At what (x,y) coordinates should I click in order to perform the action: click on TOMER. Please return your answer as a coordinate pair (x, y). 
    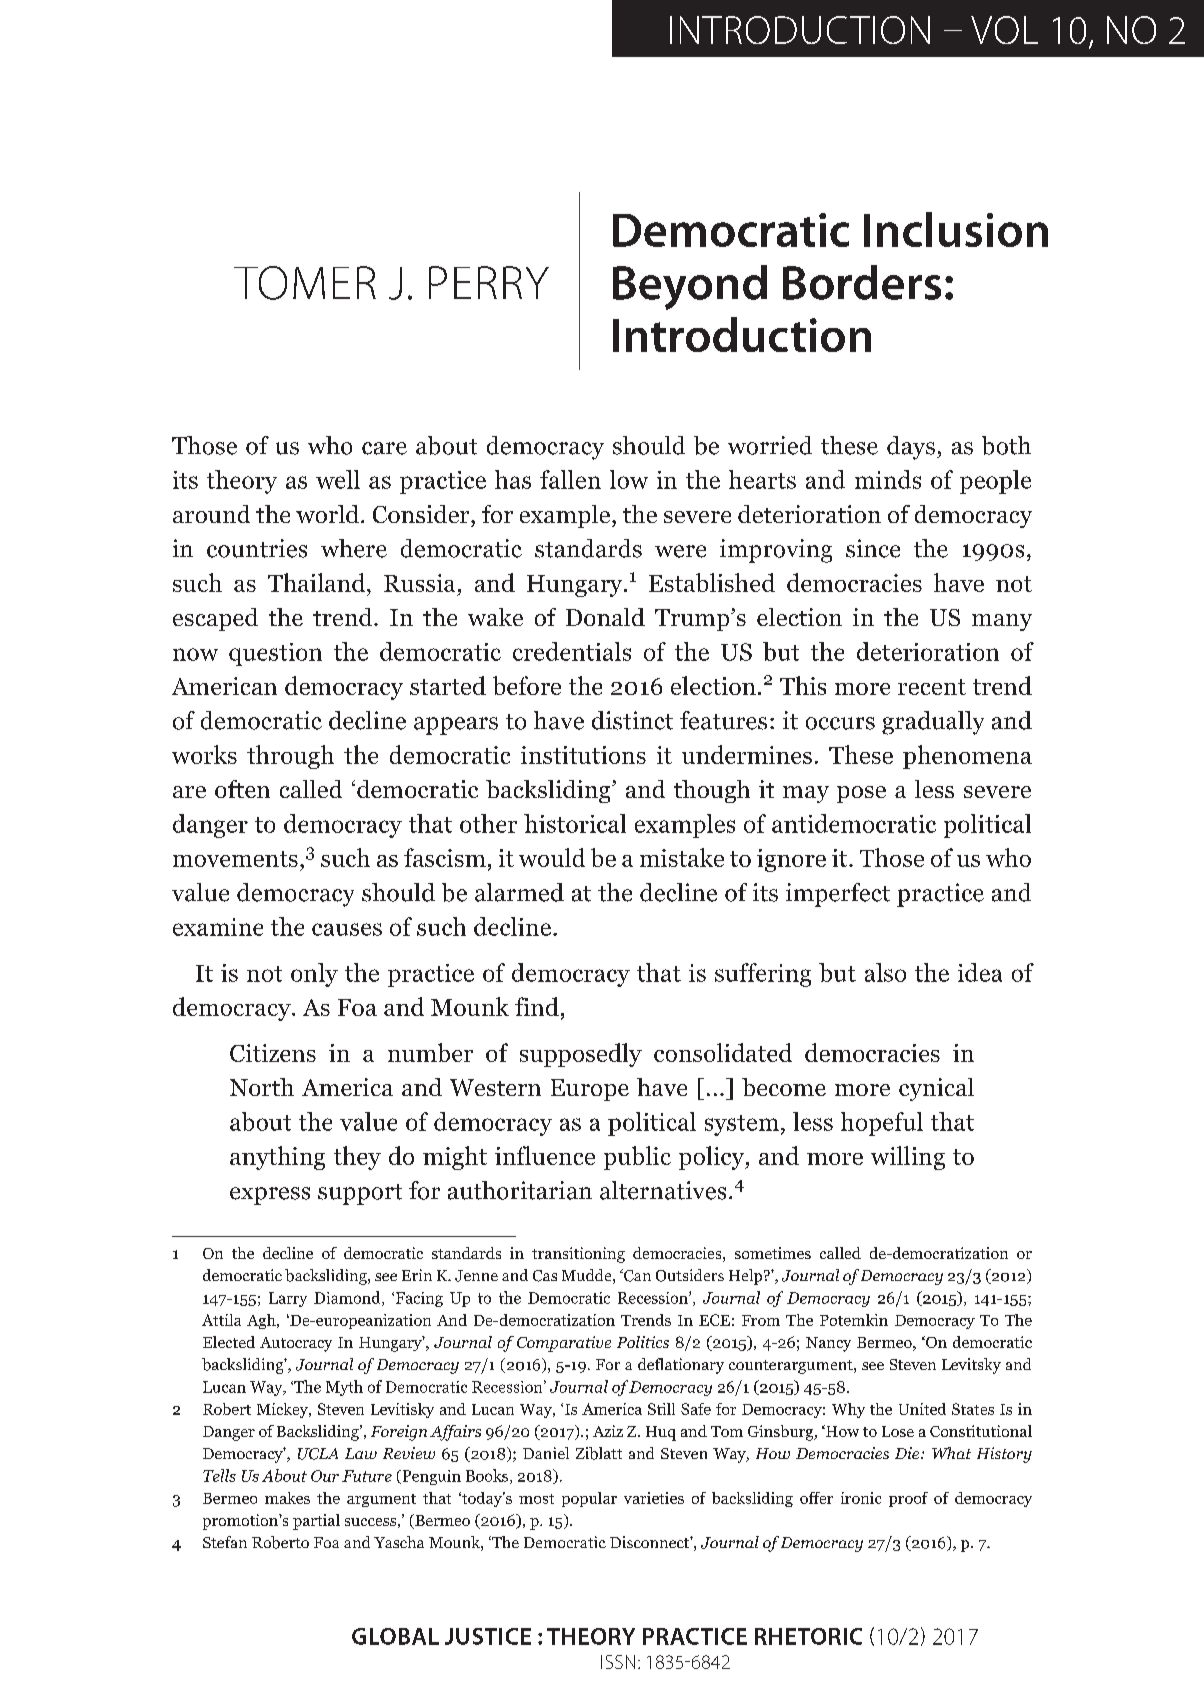
    Looking at the image, I should click on (305, 283).
